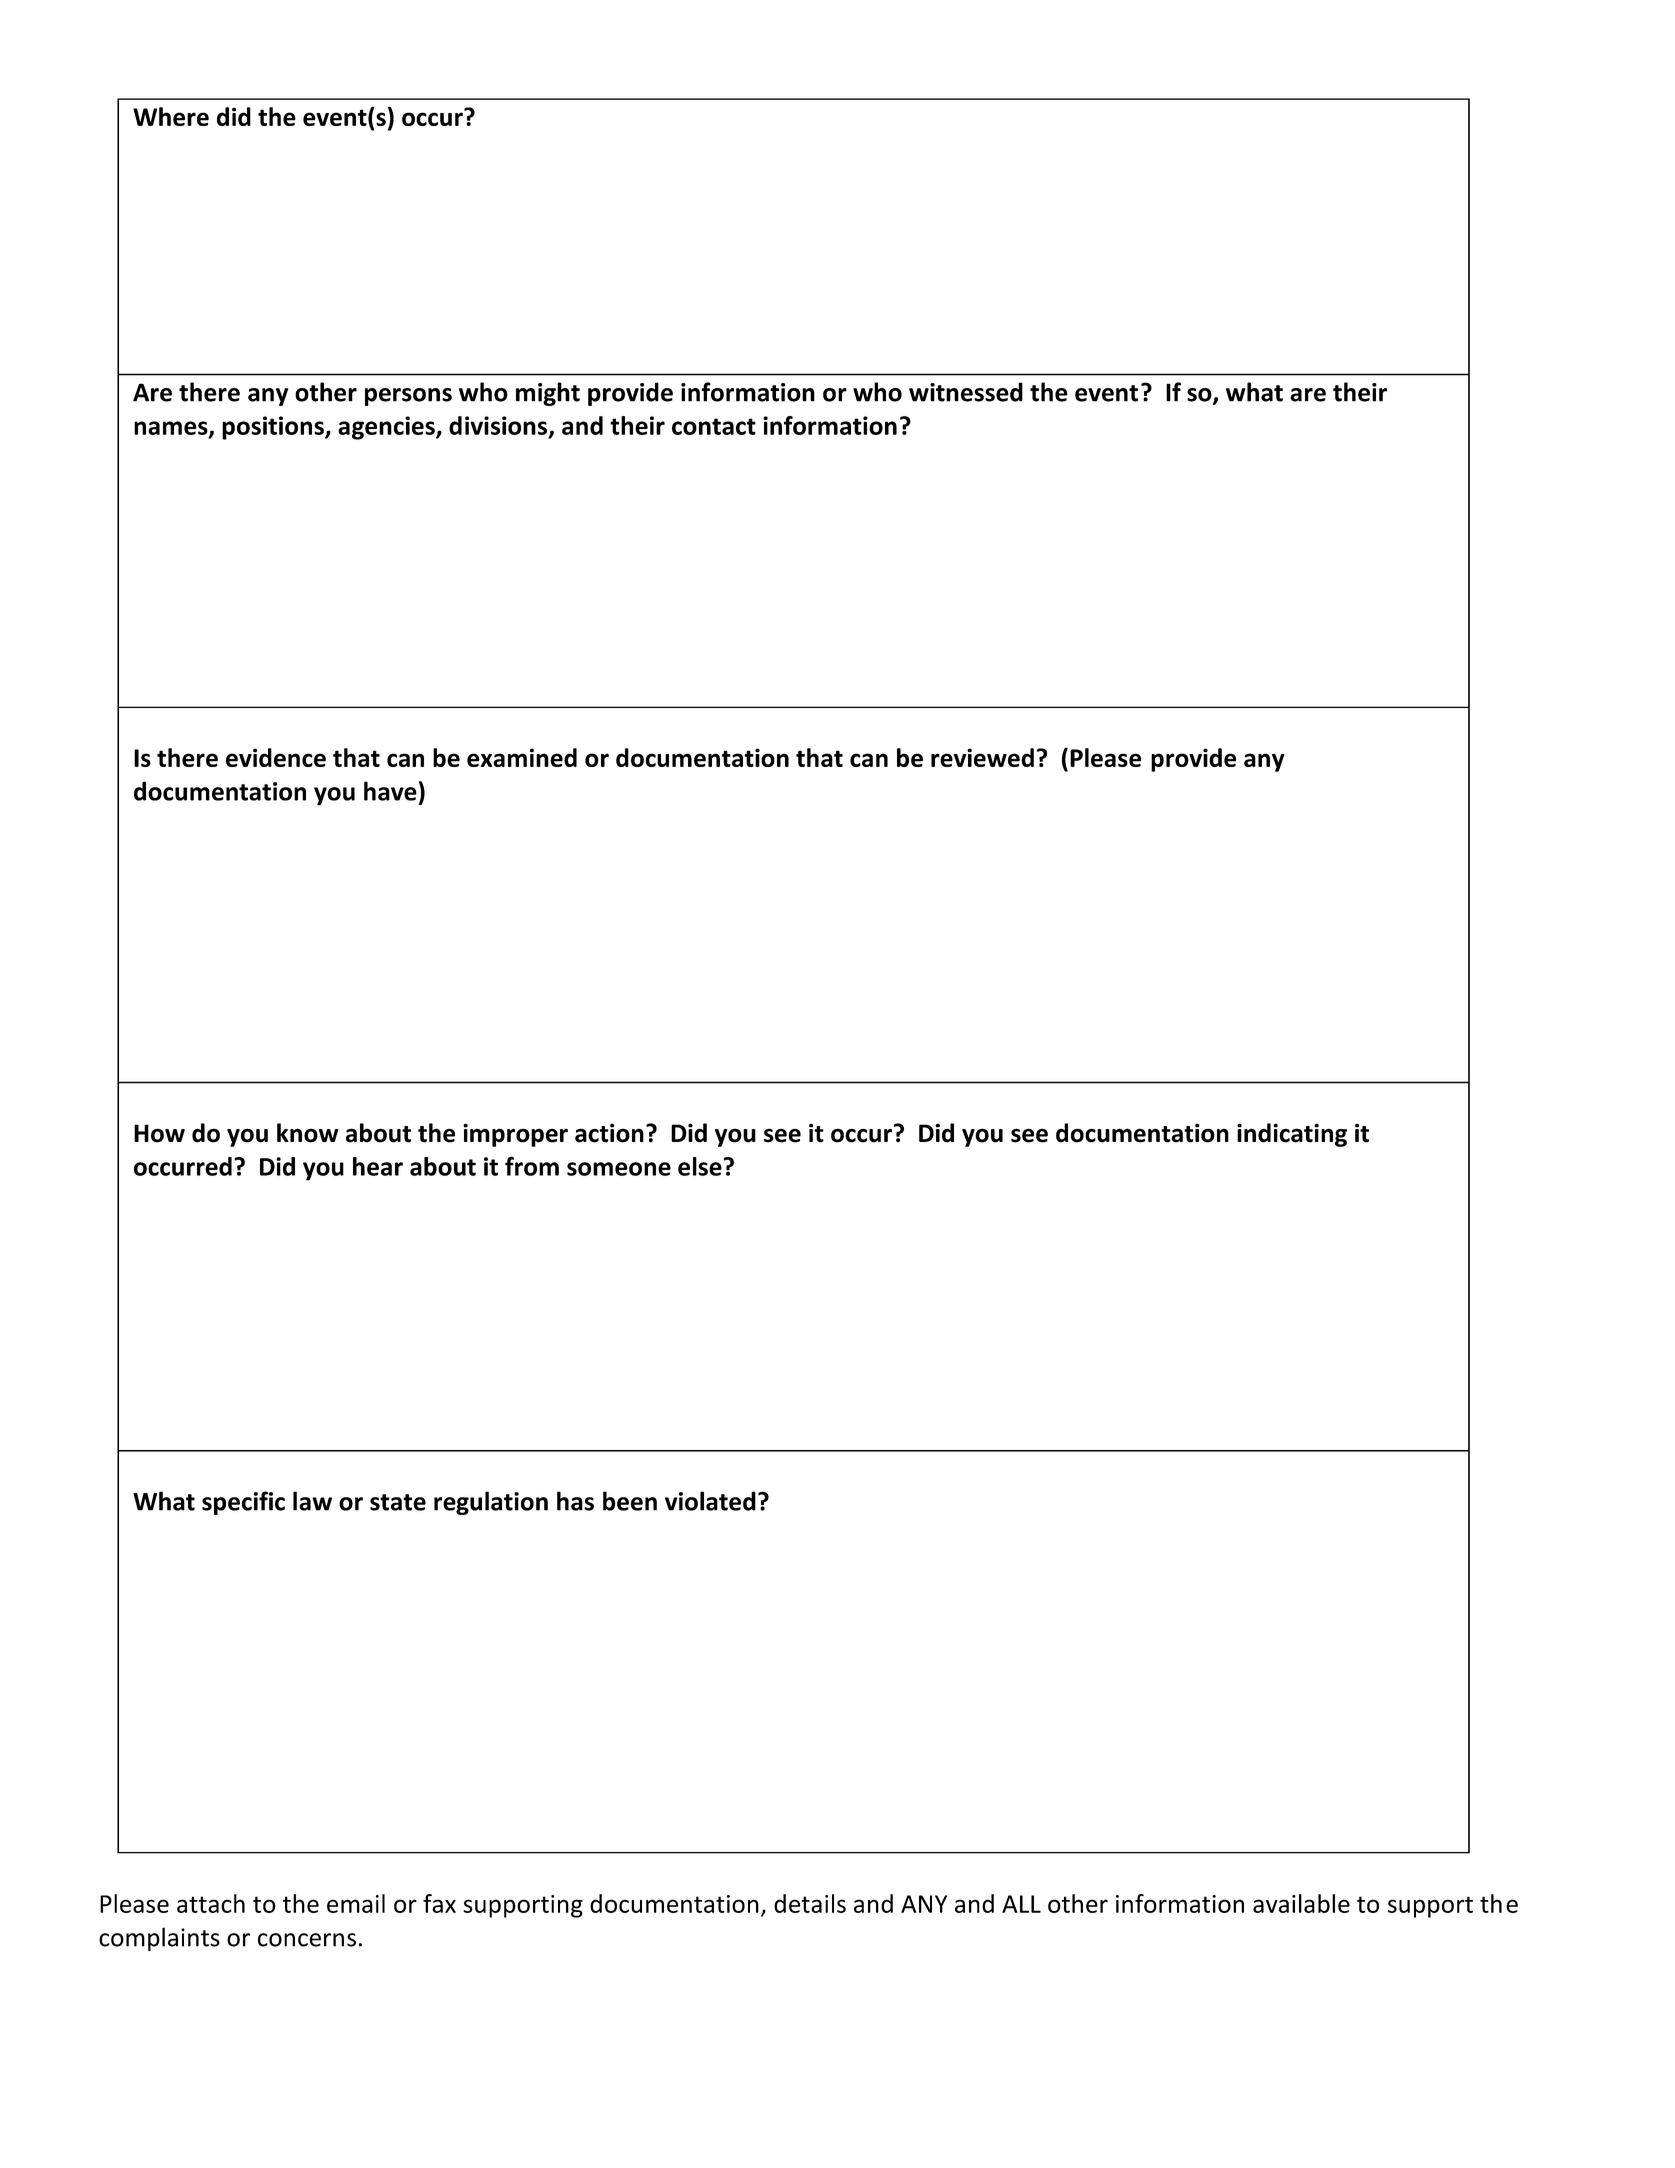 Image resolution: width=1675 pixels, height=2168 pixels. Describe the element at coordinates (966, 392) in the screenshot. I see `witnessed` at that location.
